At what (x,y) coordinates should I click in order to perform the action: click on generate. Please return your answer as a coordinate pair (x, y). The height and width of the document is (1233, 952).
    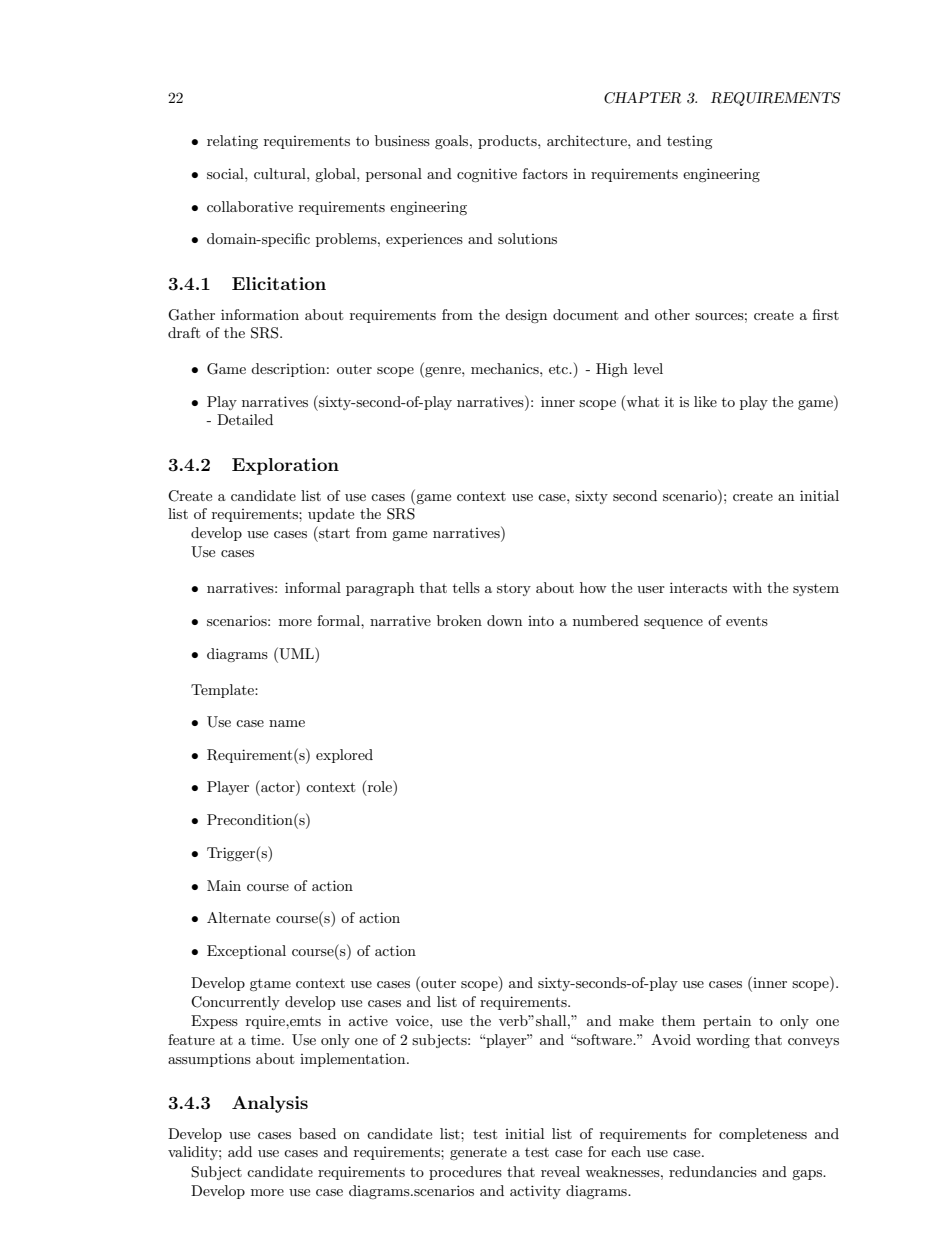
    Looking at the image, I should click on (478, 1153).
